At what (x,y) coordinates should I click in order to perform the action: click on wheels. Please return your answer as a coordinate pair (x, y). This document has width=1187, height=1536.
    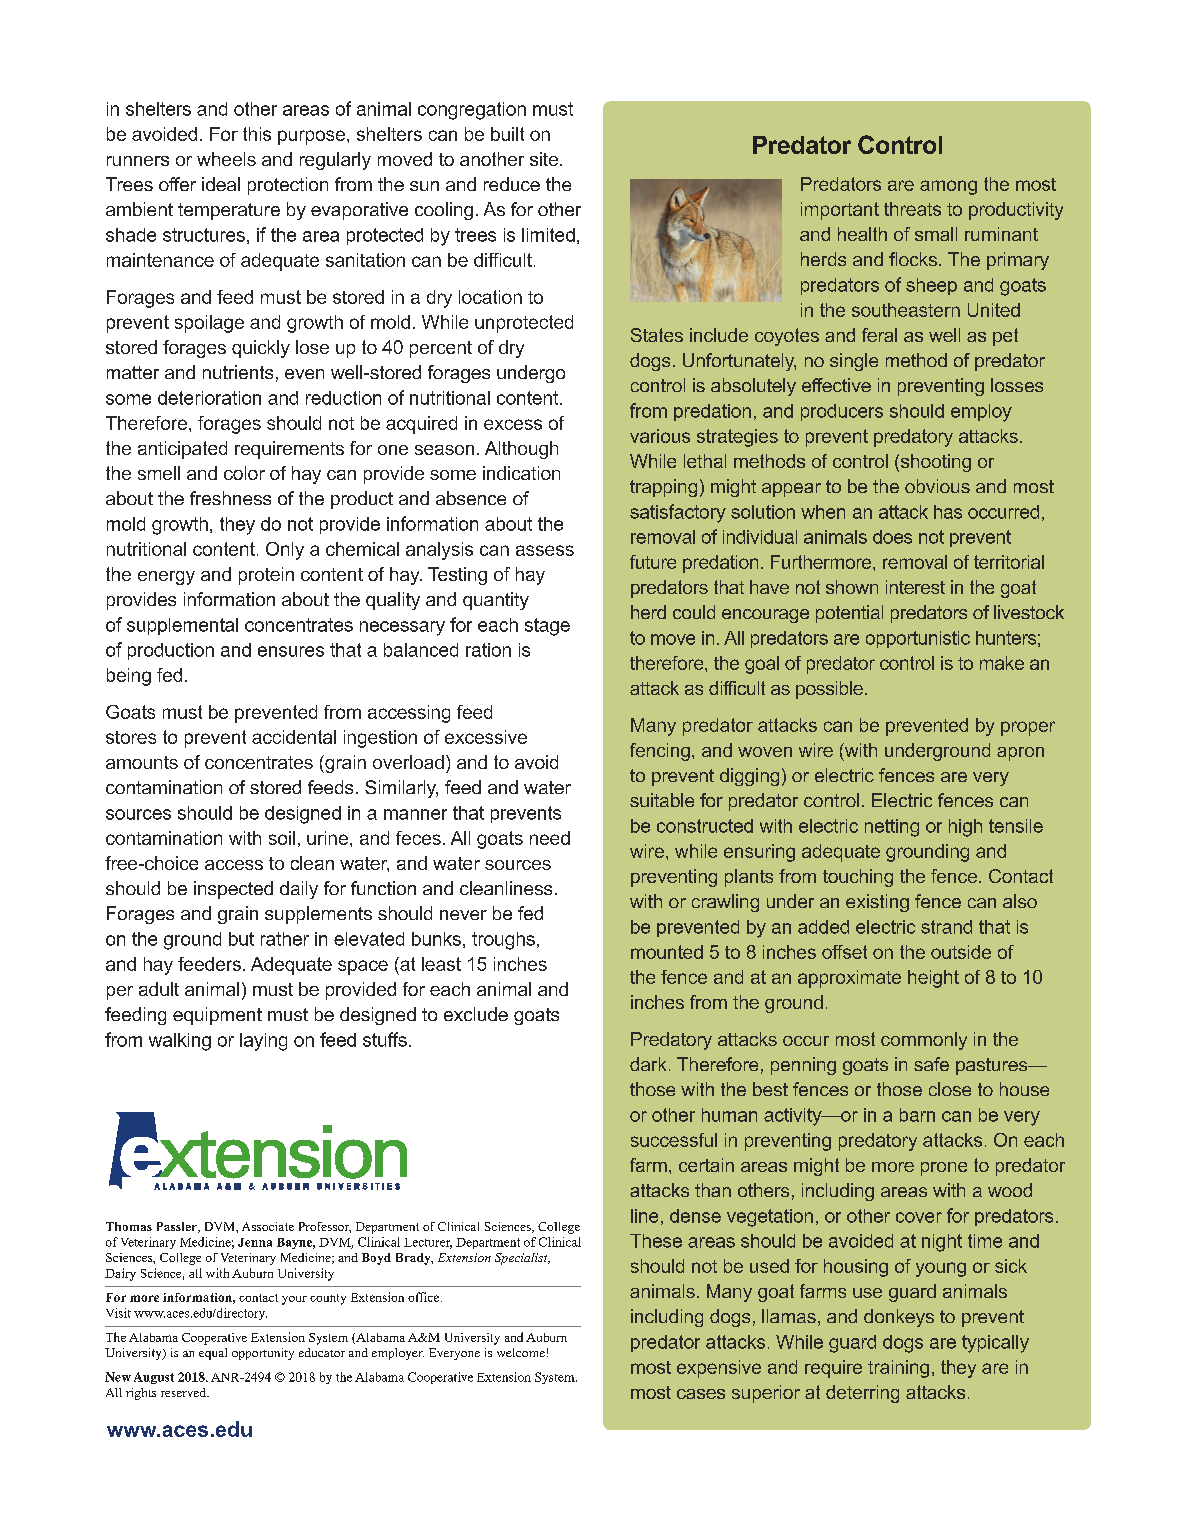
    Looking at the image, I should click on (226, 159).
